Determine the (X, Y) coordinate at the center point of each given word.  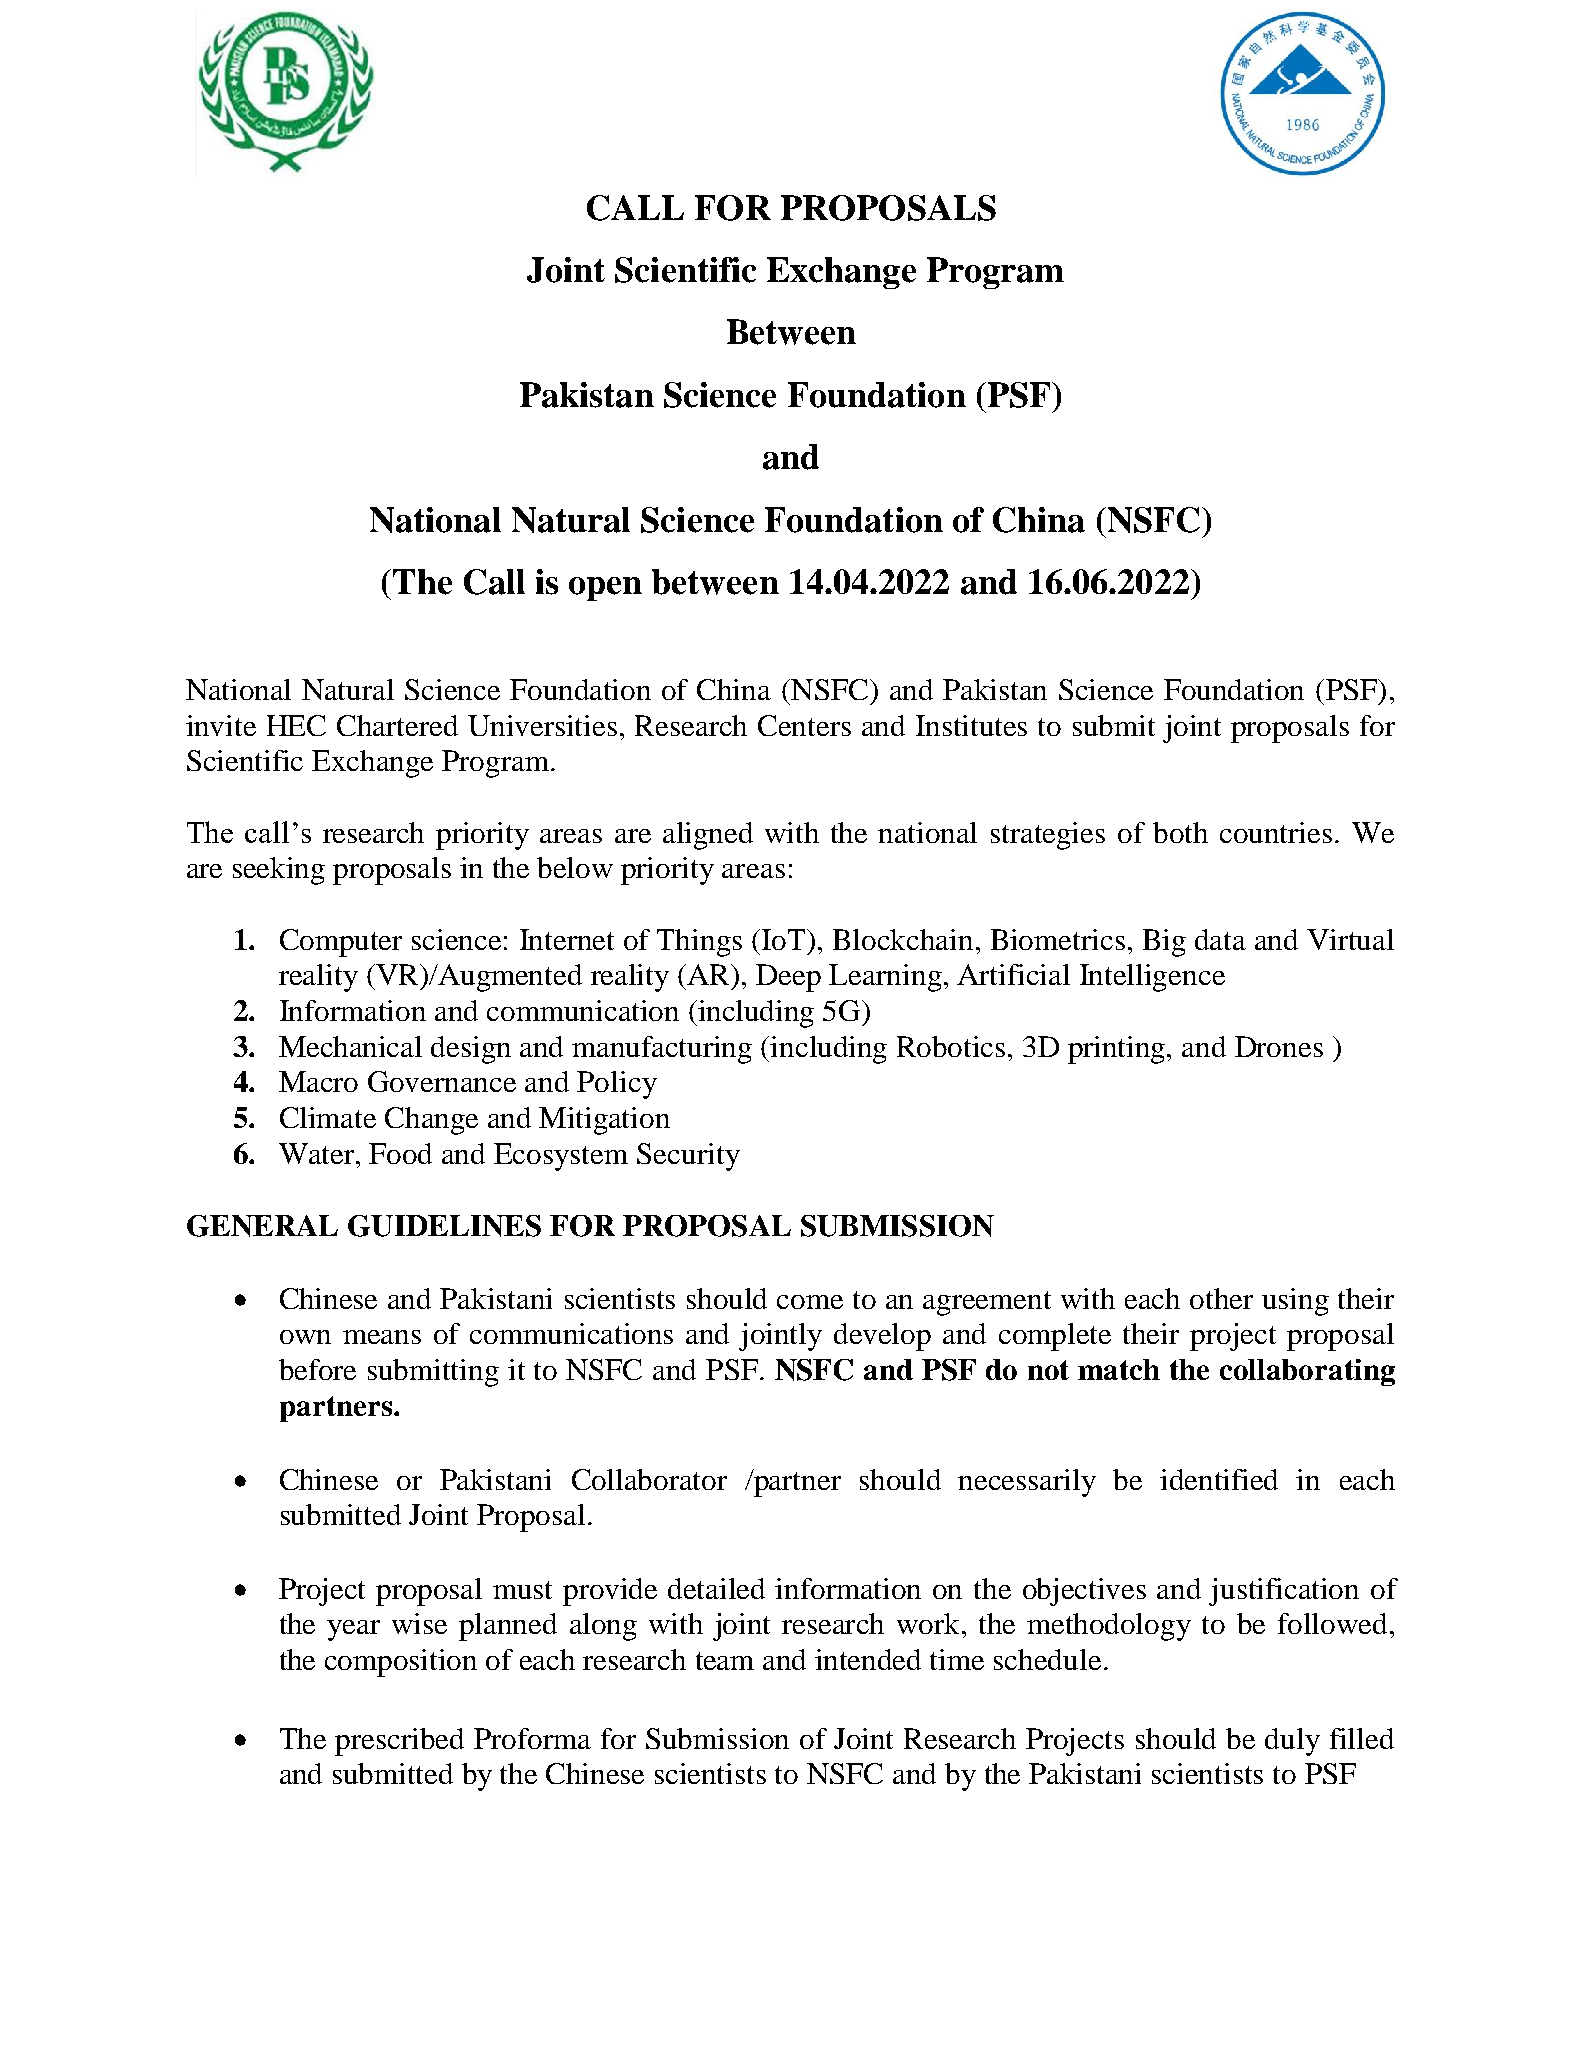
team (725, 1661)
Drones (1279, 1046)
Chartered (397, 725)
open (605, 589)
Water (318, 1153)
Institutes (971, 725)
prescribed (399, 1742)
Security (688, 1157)
